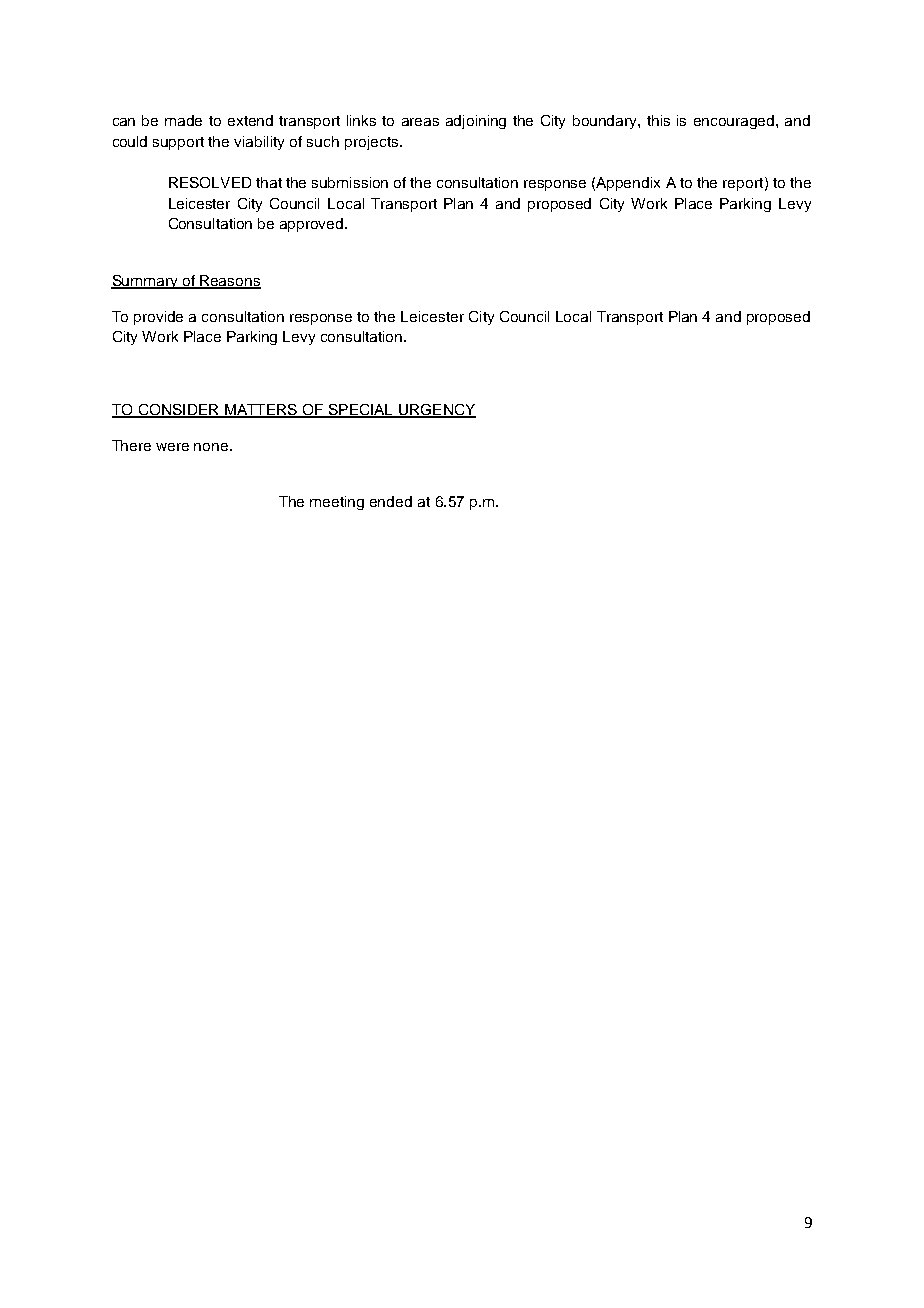  I want to click on Appendix, so click(628, 184).
